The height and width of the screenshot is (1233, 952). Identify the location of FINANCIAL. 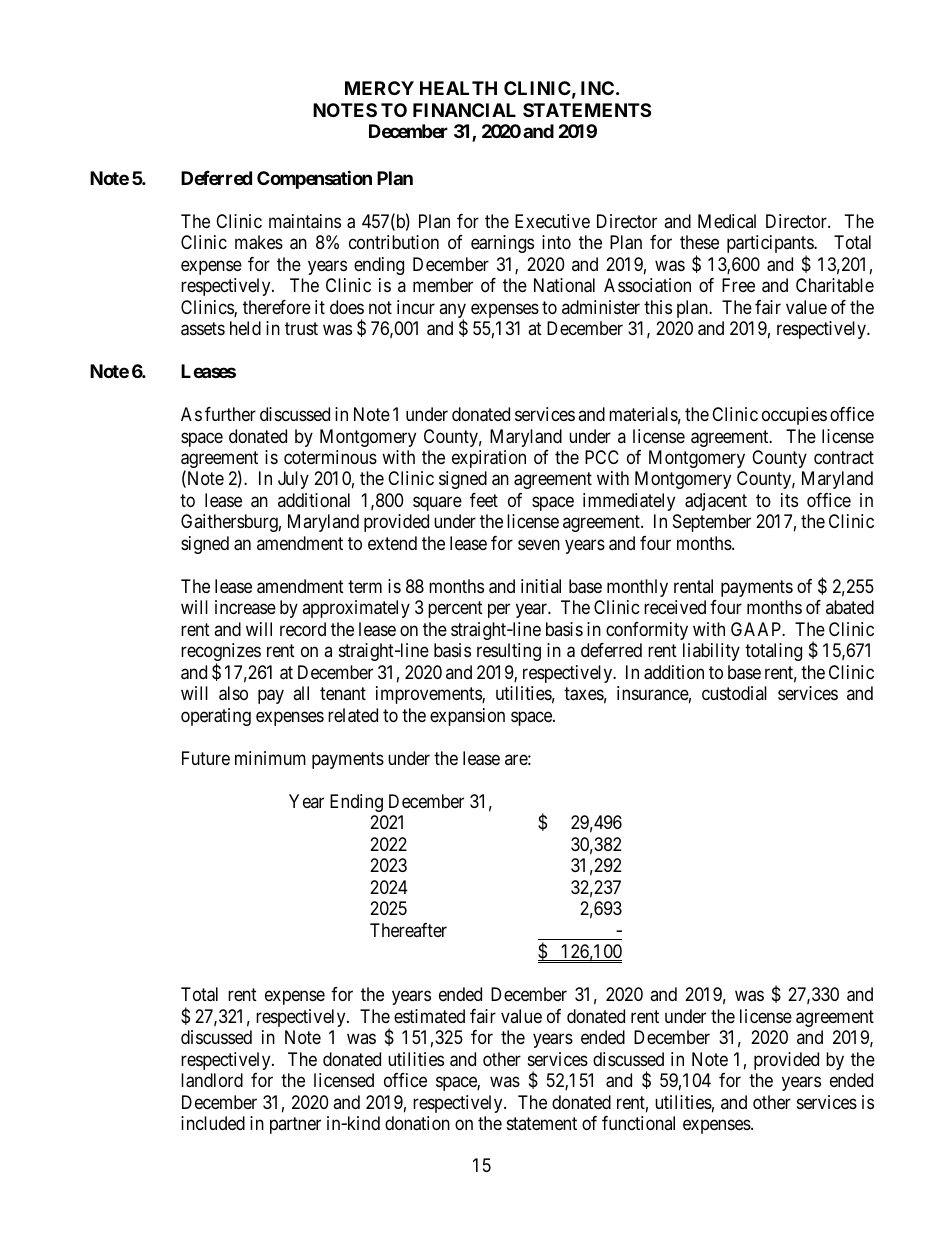
(464, 110).
